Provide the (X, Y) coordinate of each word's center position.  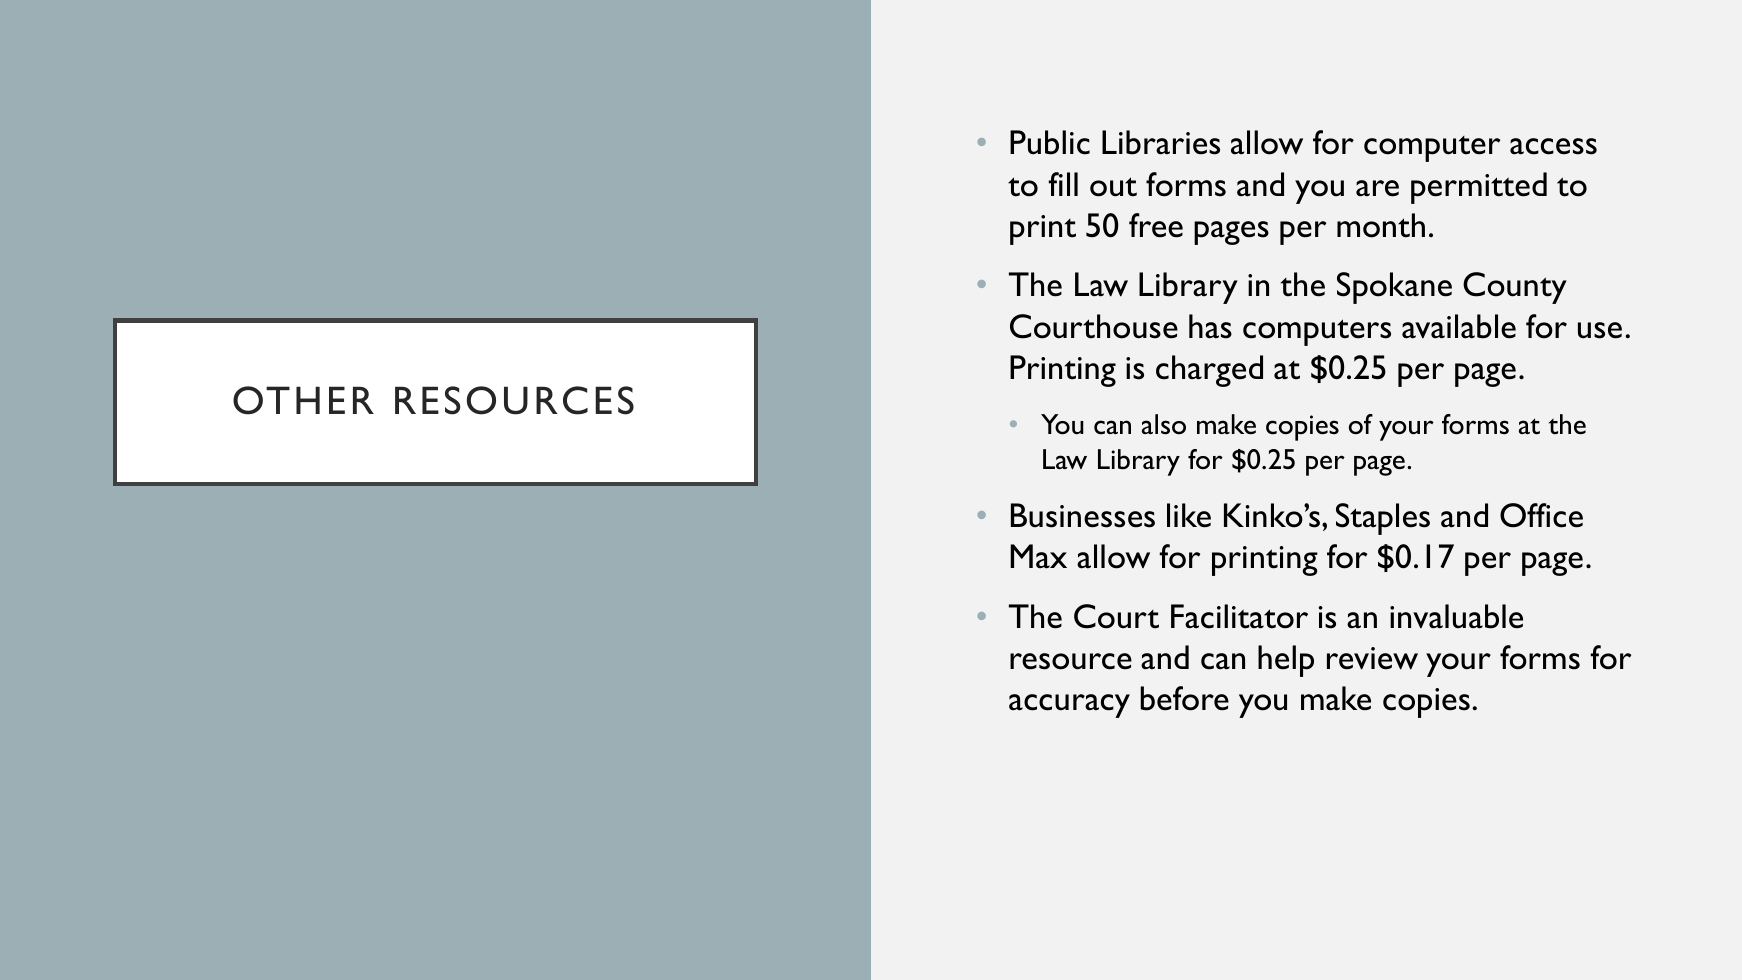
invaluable (1456, 616)
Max (1038, 556)
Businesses (1083, 515)
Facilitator (1239, 616)
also (1164, 424)
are (1377, 188)
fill (1063, 184)
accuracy (1069, 706)
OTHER (303, 400)
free (1156, 225)
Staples (1383, 519)
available (1459, 326)
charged (1209, 371)
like (1189, 515)
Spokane (1394, 288)
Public (1050, 142)
